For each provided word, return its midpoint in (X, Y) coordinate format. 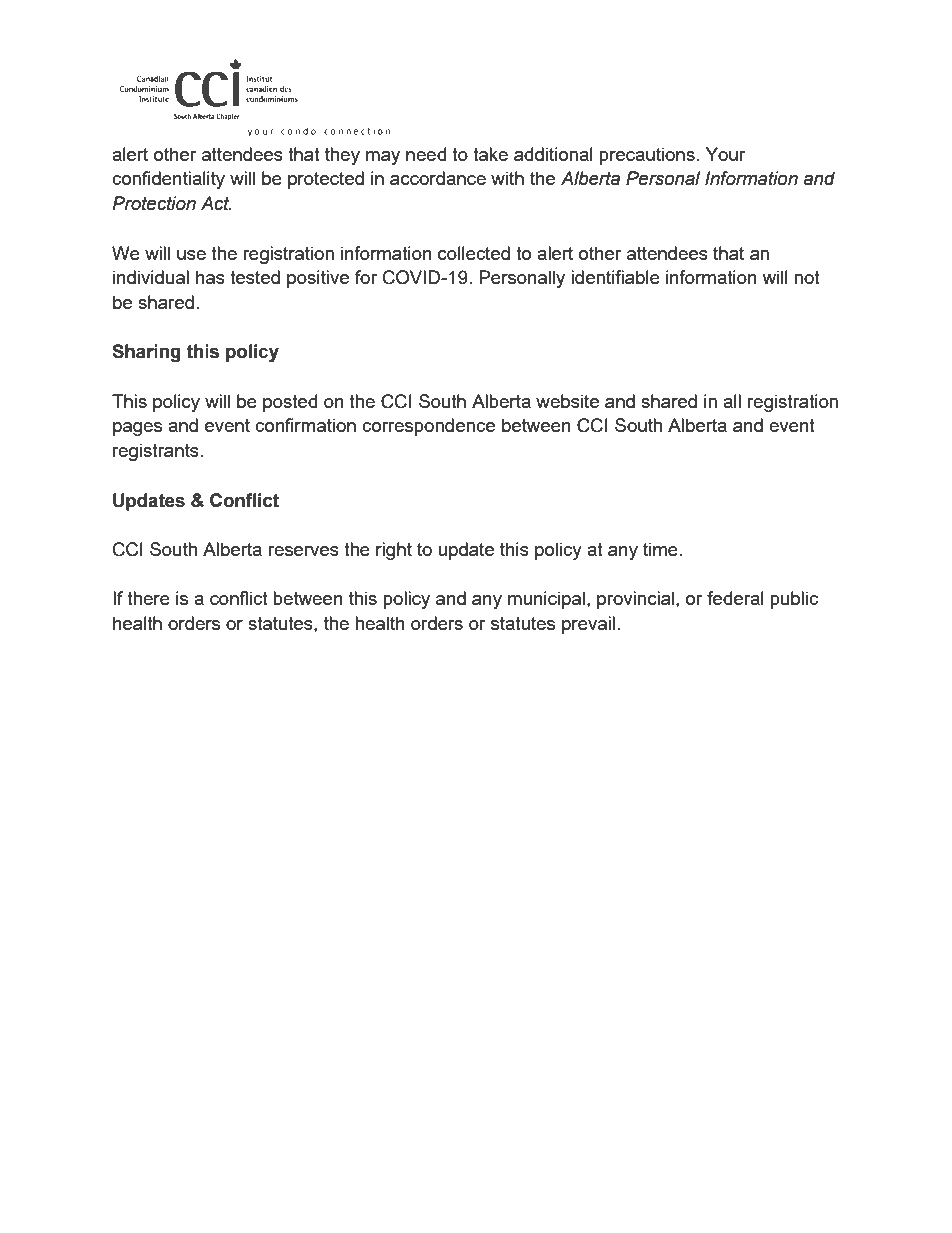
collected (474, 253)
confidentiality (168, 180)
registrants (157, 452)
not (807, 277)
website (567, 401)
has (210, 277)
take (490, 154)
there (148, 598)
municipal (546, 600)
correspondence (428, 427)
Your (725, 154)
